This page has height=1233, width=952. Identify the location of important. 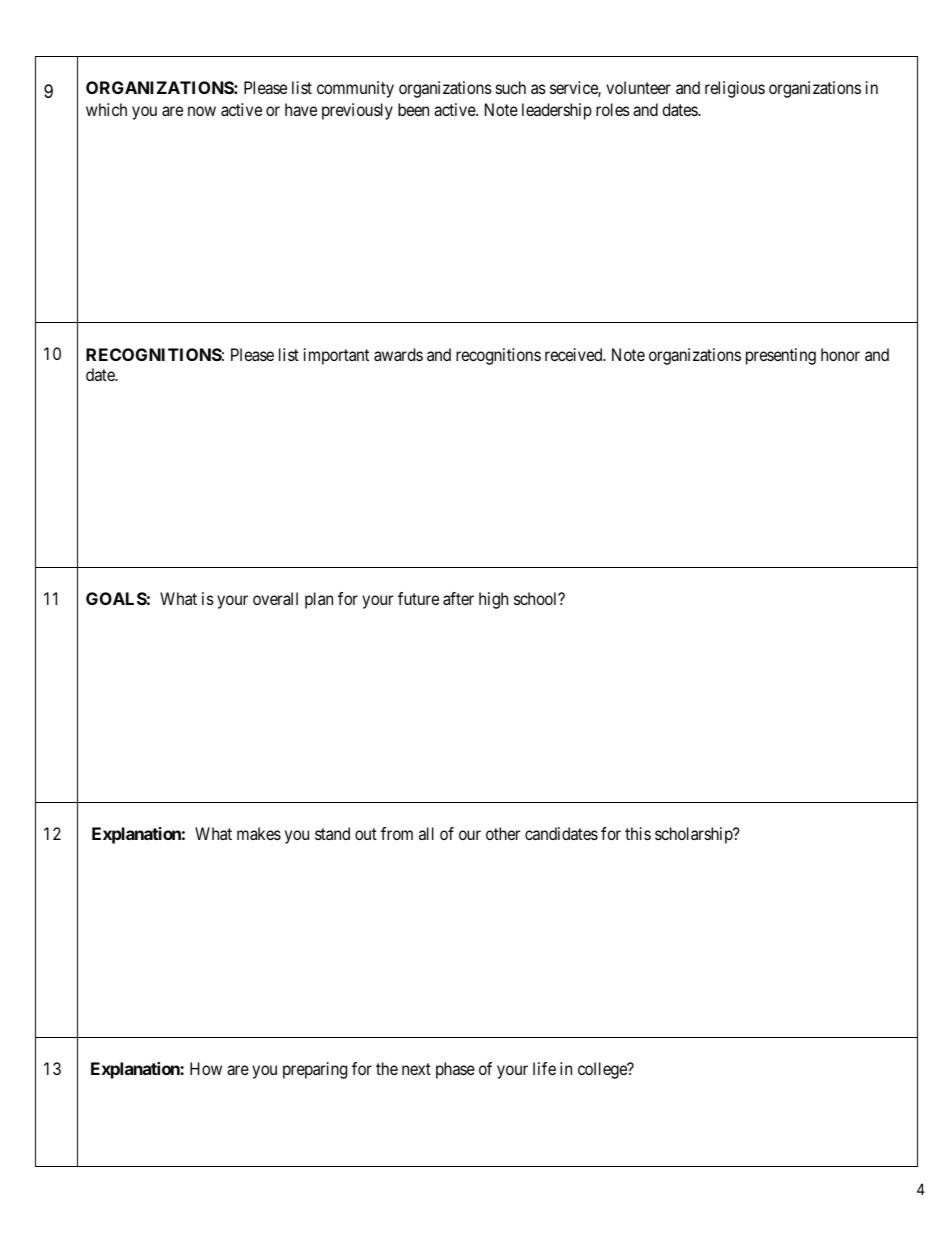
(336, 356).
